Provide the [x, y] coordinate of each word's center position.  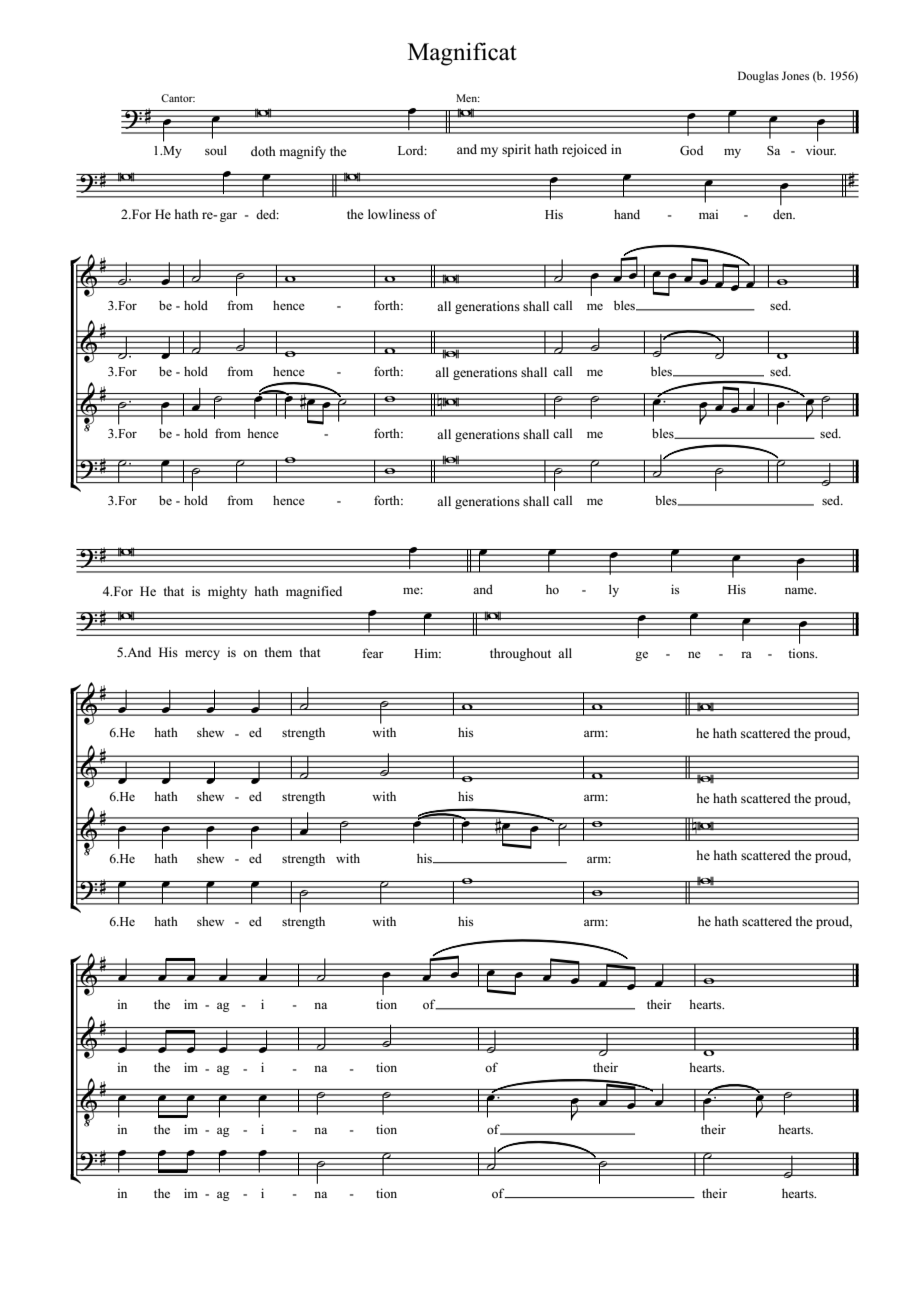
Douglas [758, 77]
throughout [520, 654]
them [278, 652]
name [800, 590]
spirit [516, 150]
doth [263, 151]
